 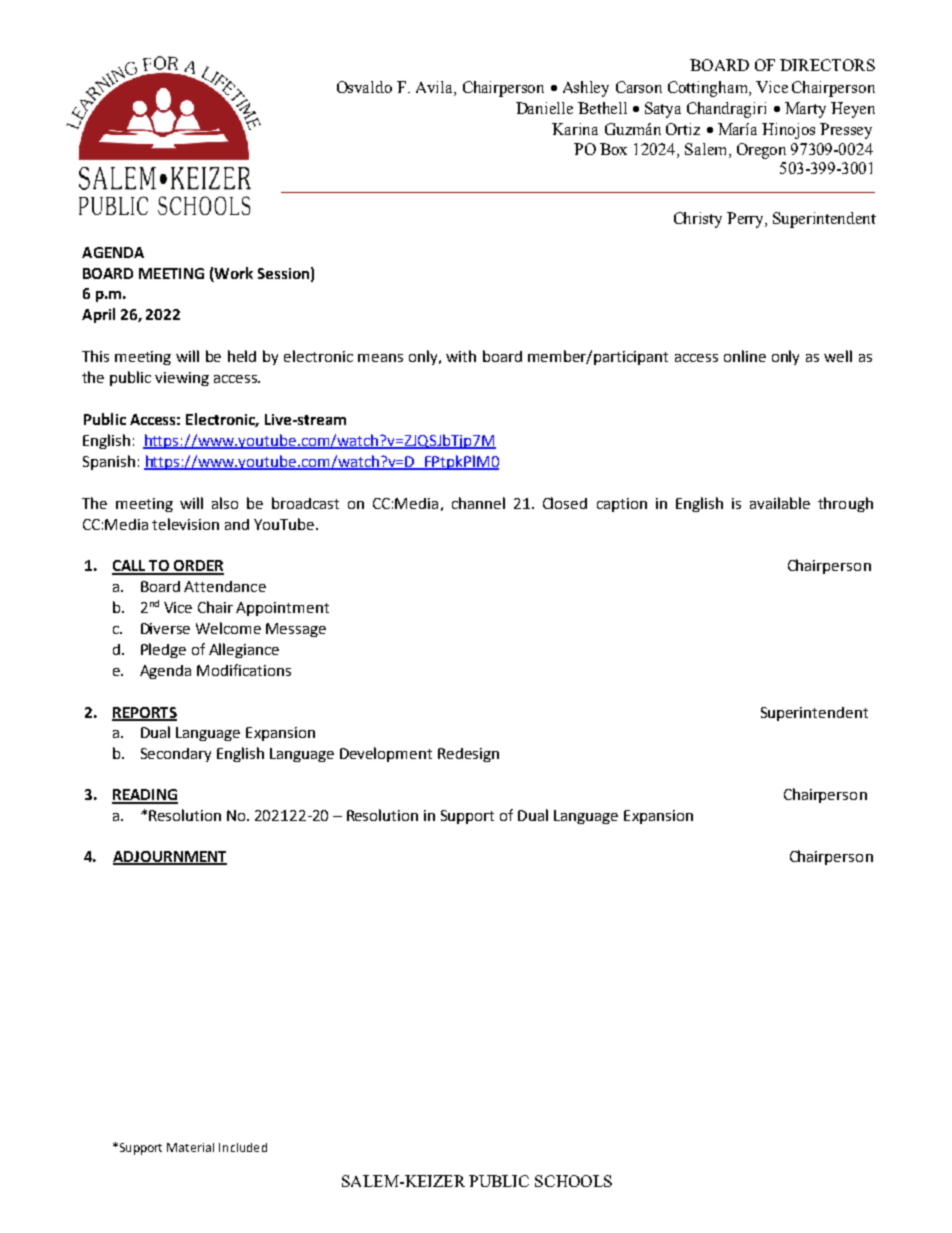 What do you see at coordinates (468, 755) in the page?
I see `Redesign` at bounding box center [468, 755].
